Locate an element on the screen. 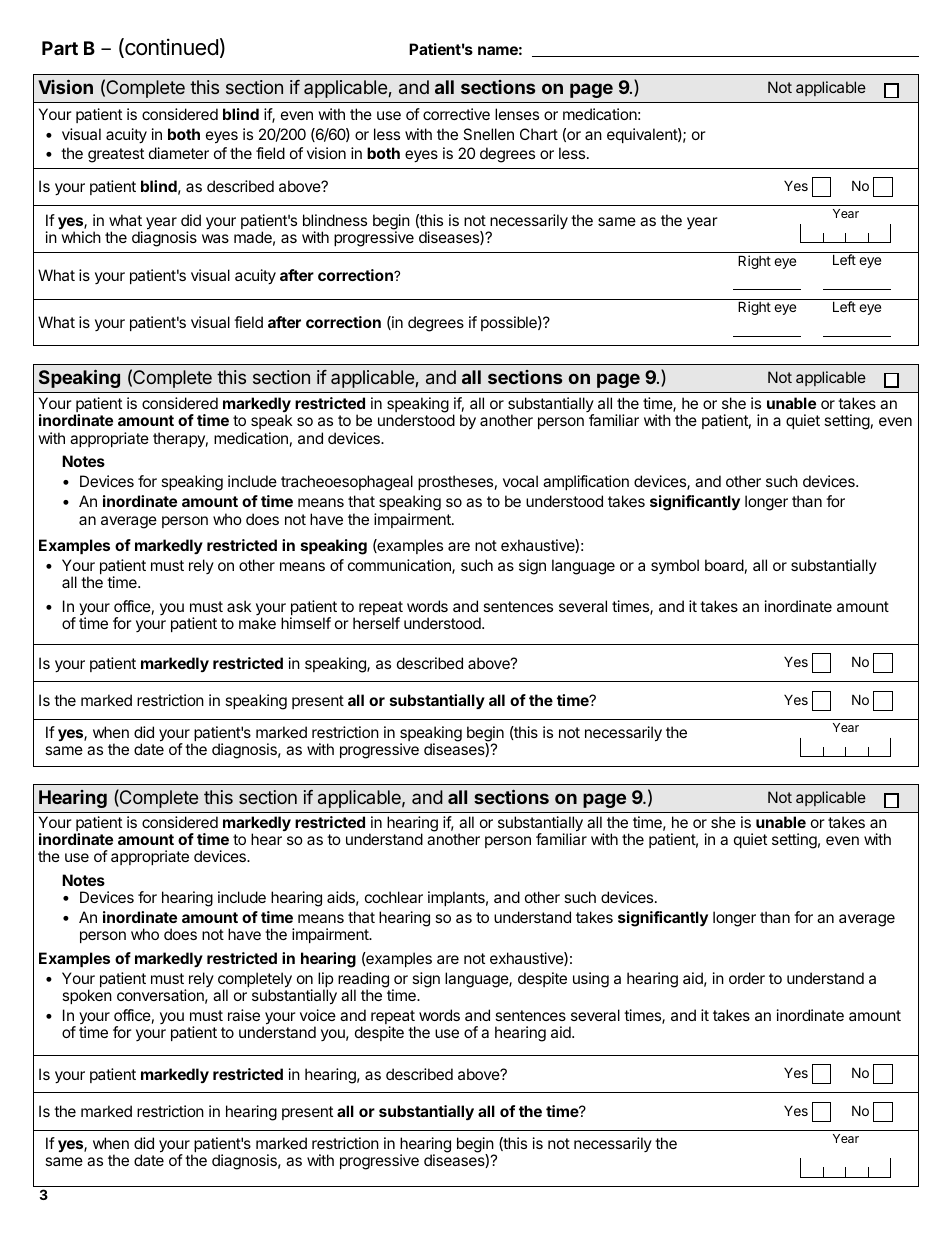  reading is located at coordinates (363, 981).
